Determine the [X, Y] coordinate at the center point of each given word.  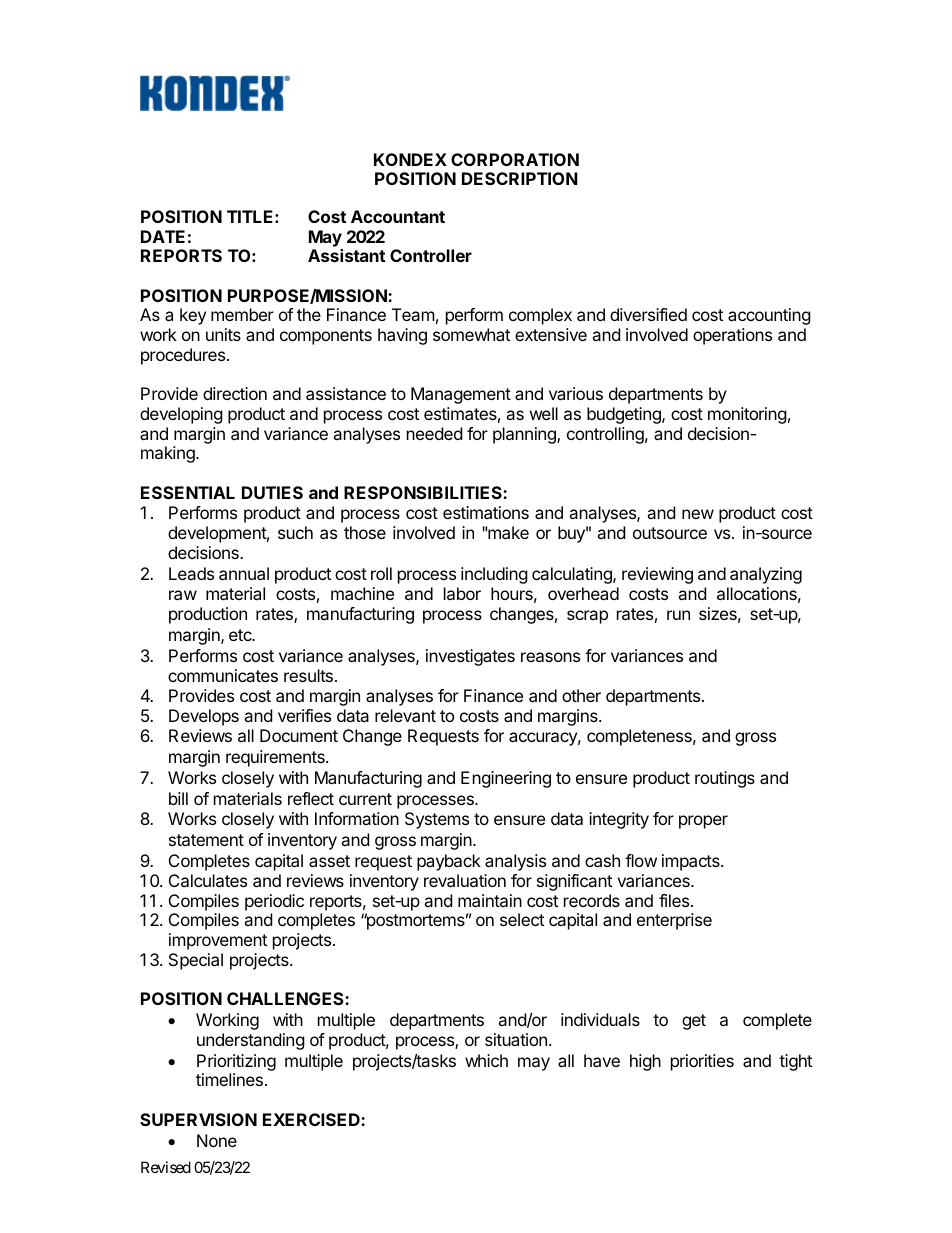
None [217, 1140]
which [486, 1060]
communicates [223, 675]
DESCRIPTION [520, 178]
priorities [702, 1062]
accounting [769, 316]
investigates [470, 657]
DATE [163, 236]
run [678, 615]
